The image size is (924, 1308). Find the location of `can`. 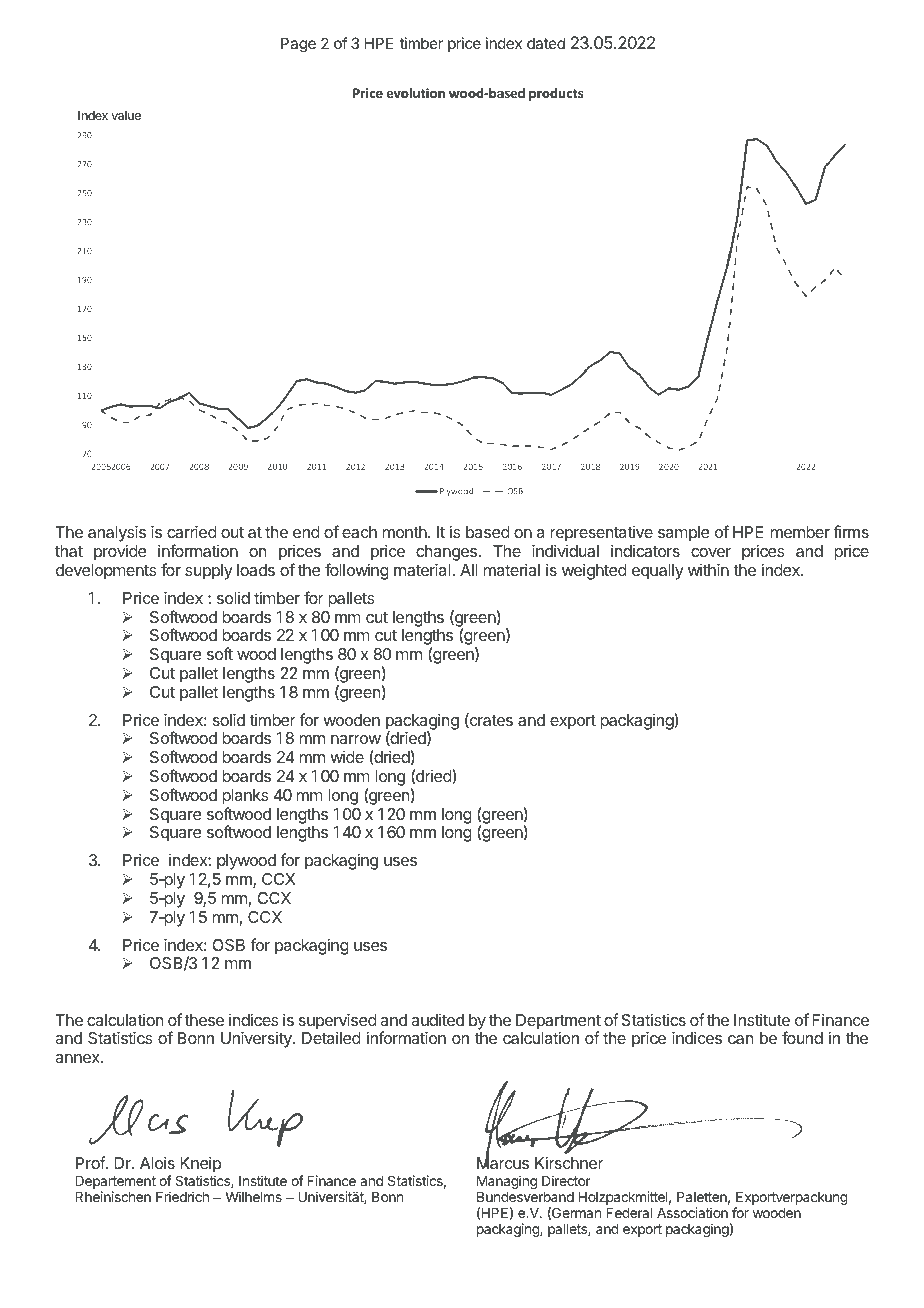

can is located at coordinates (740, 1039).
